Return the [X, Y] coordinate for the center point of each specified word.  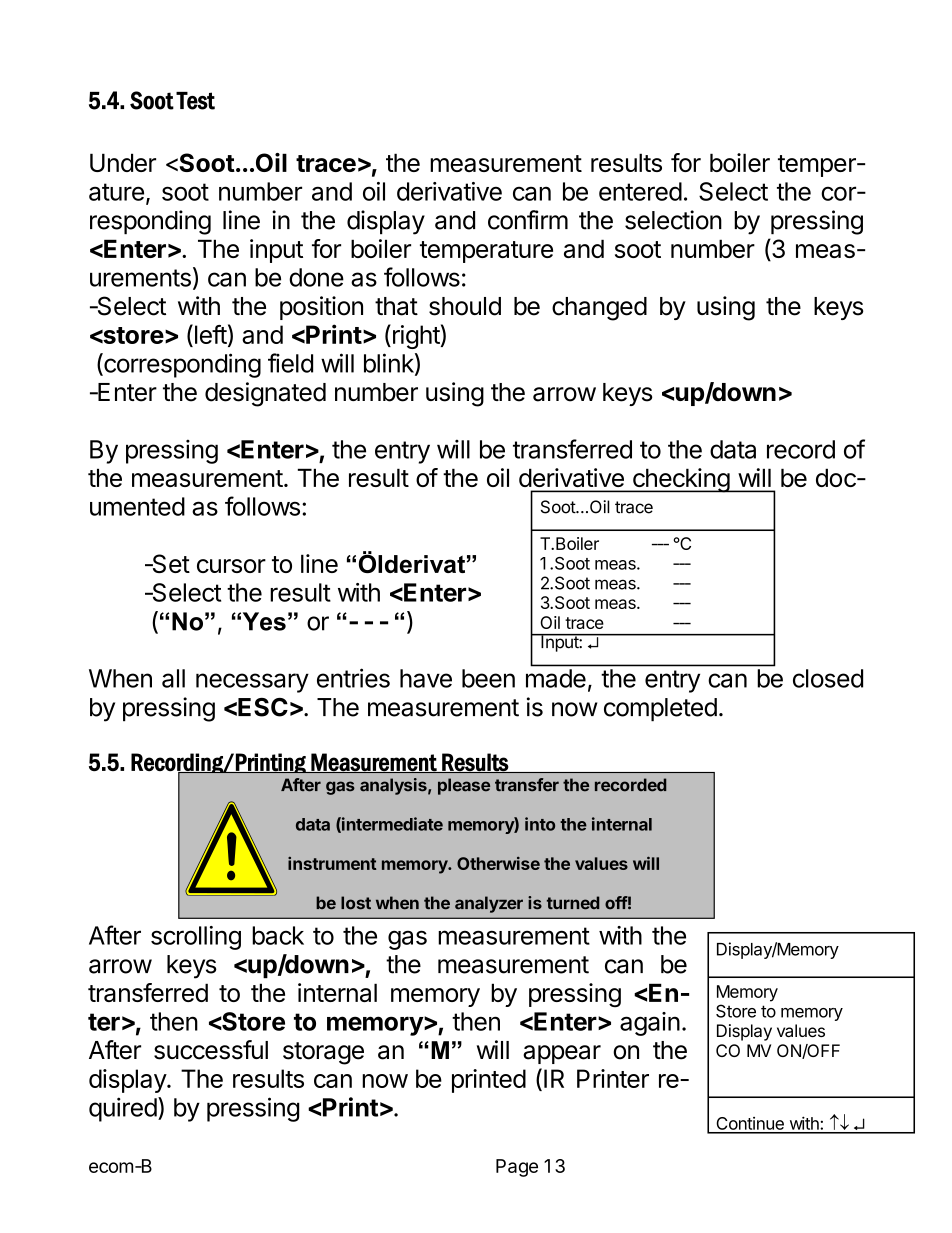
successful [211, 1050]
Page [517, 1168]
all [173, 678]
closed [828, 678]
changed [599, 309]
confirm [528, 220]
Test [195, 101]
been [488, 678]
